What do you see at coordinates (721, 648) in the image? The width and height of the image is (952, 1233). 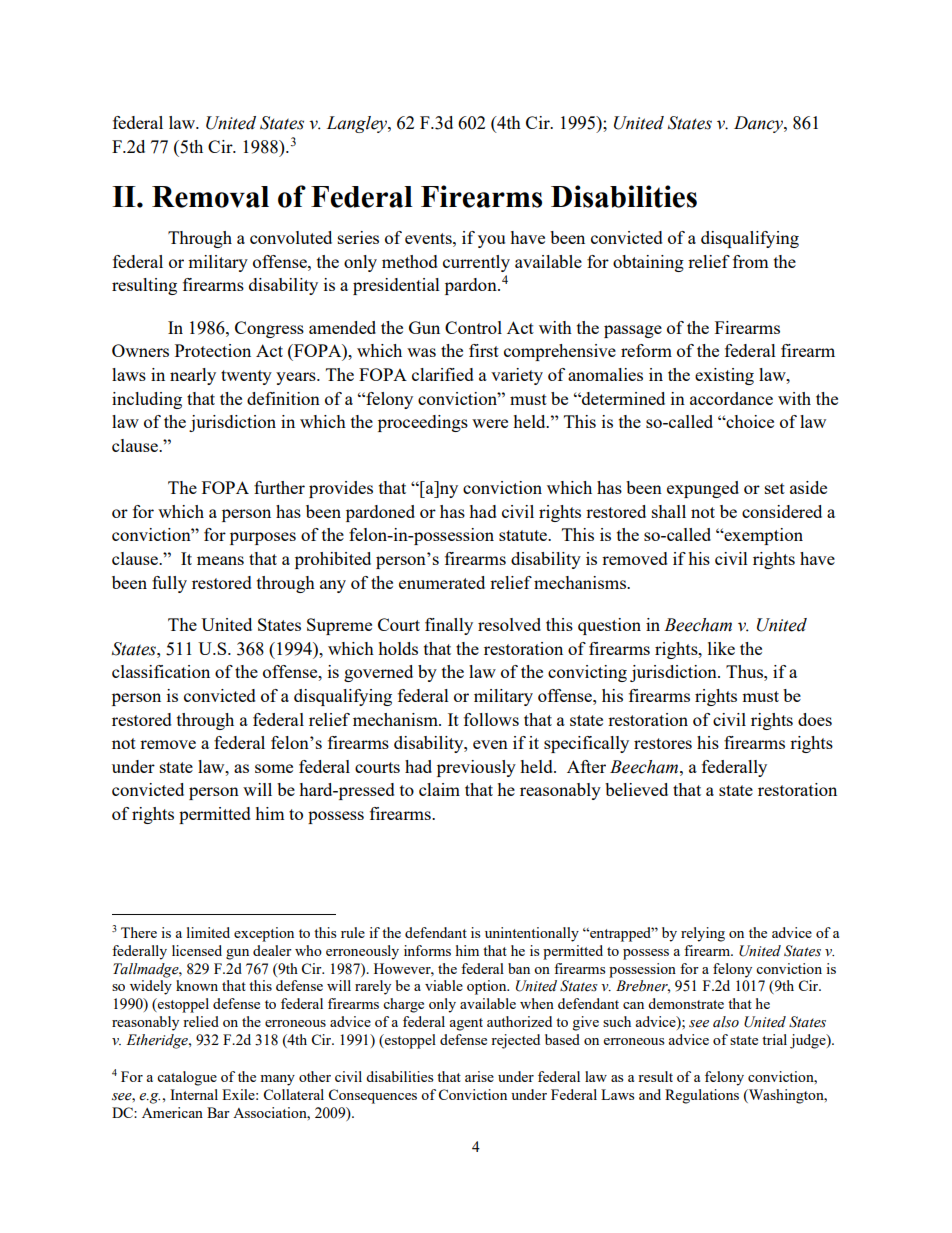 I see `like` at bounding box center [721, 648].
